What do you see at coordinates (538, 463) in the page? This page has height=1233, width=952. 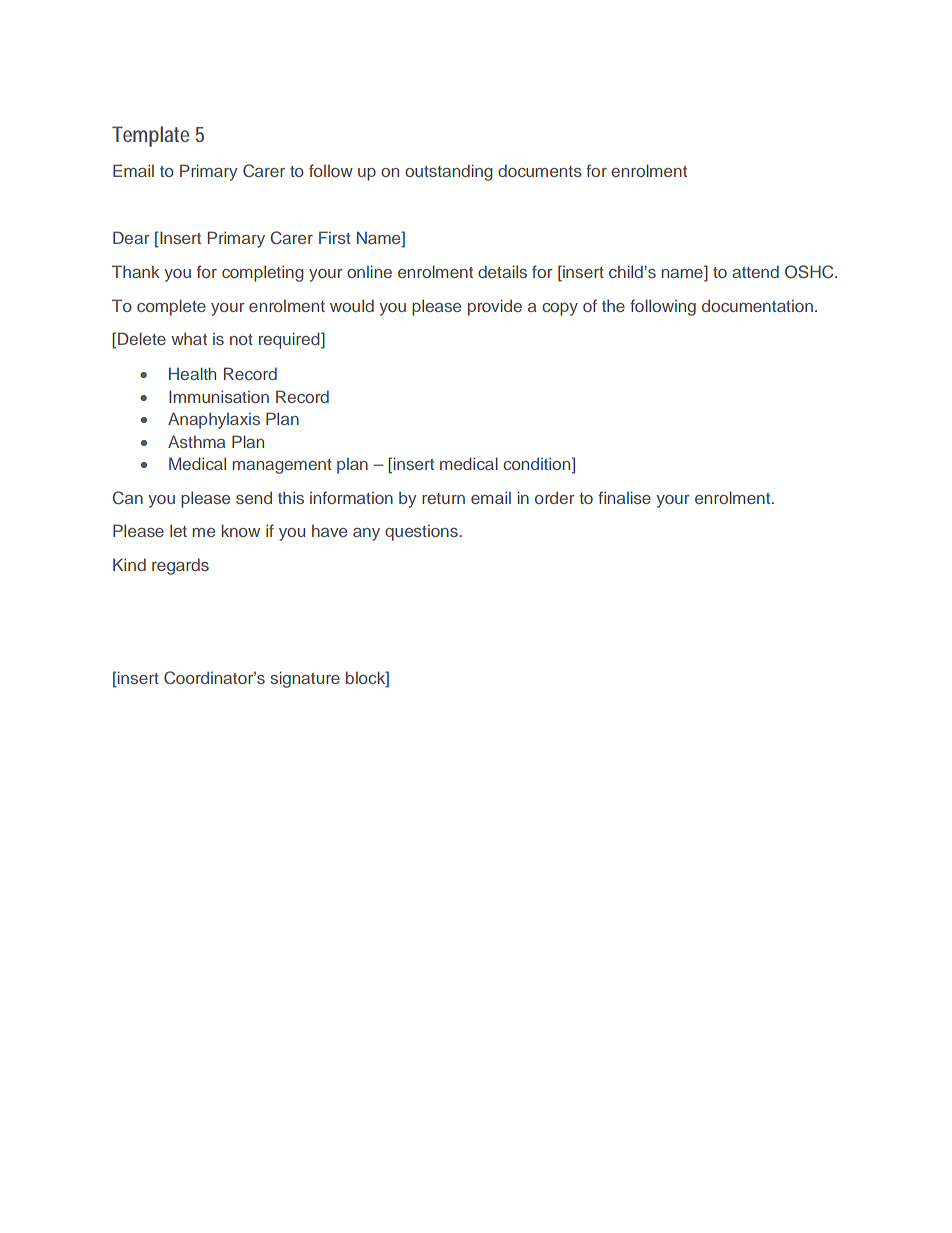 I see `condition` at bounding box center [538, 463].
